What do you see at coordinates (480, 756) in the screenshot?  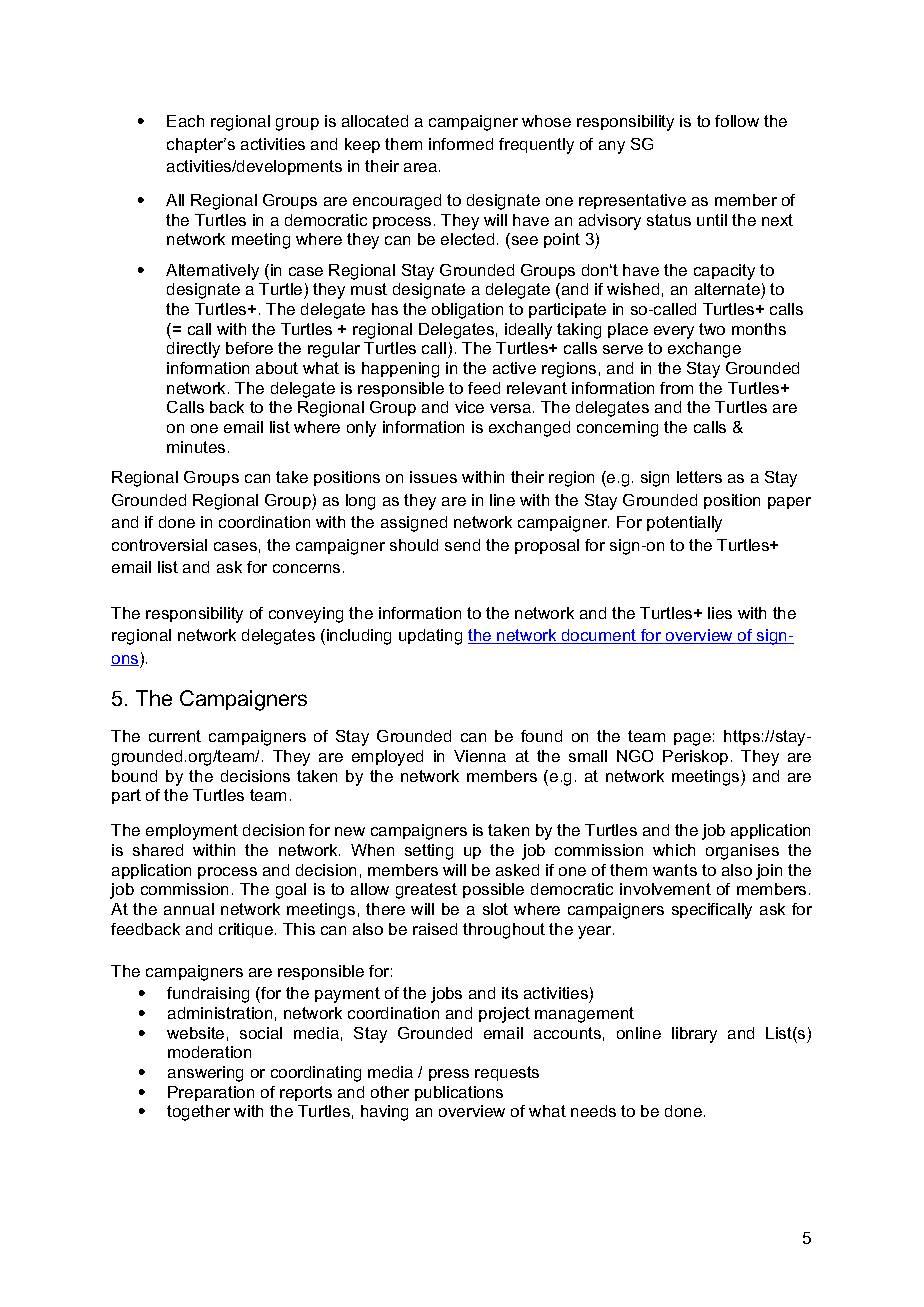 I see `Vienna` at bounding box center [480, 756].
